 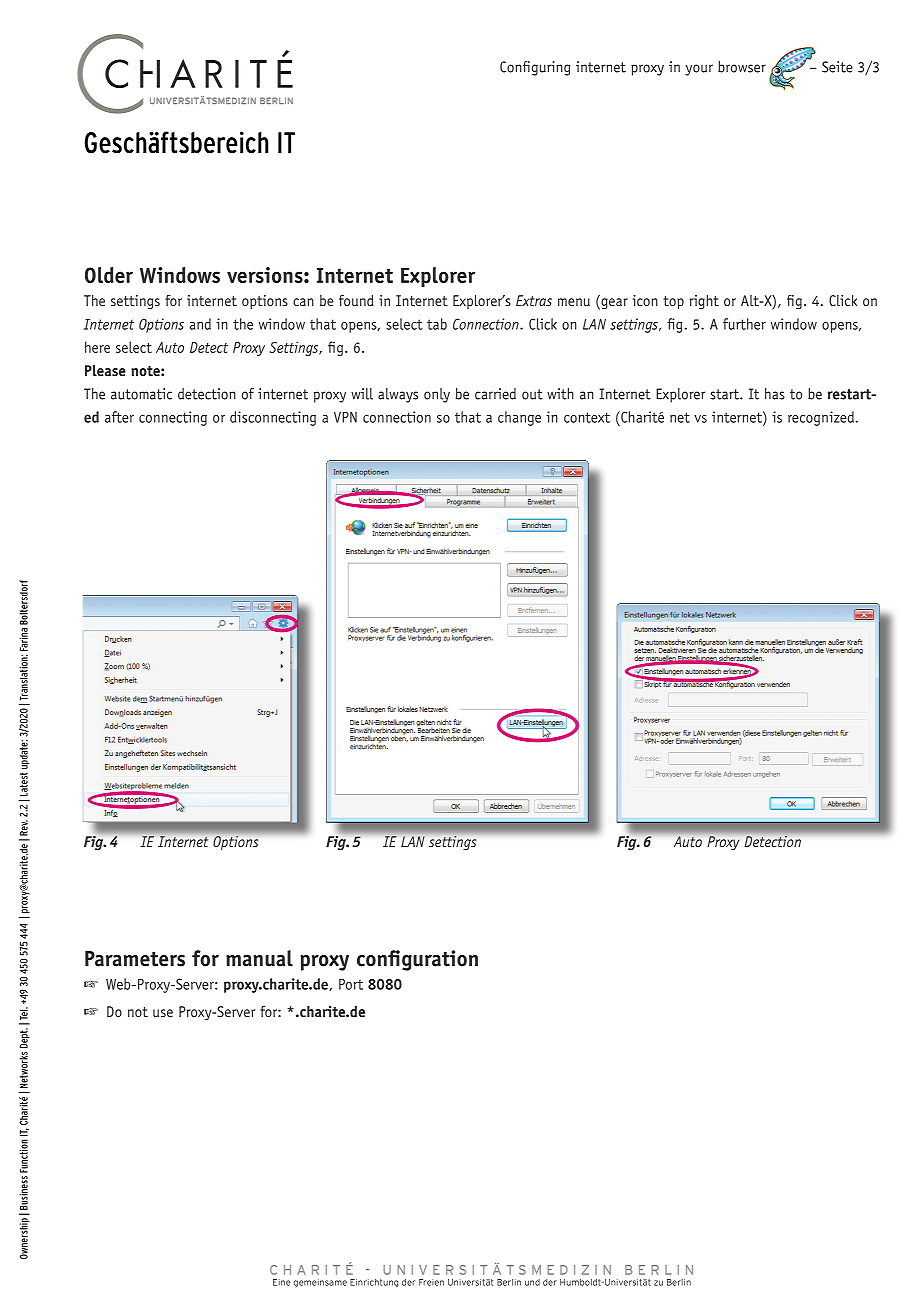 I want to click on Port, so click(x=351, y=984).
